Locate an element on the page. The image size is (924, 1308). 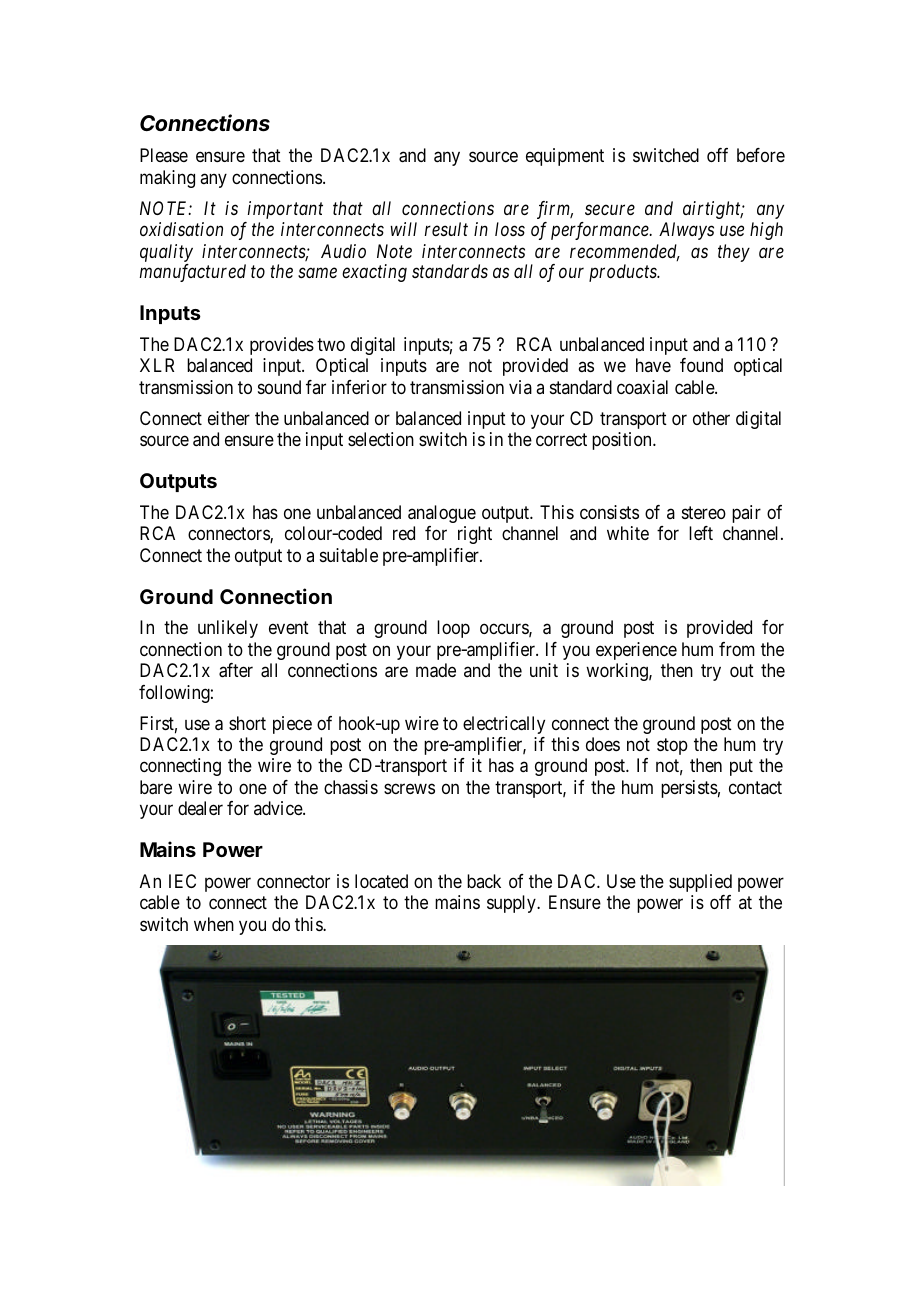
suitable is located at coordinates (349, 555).
